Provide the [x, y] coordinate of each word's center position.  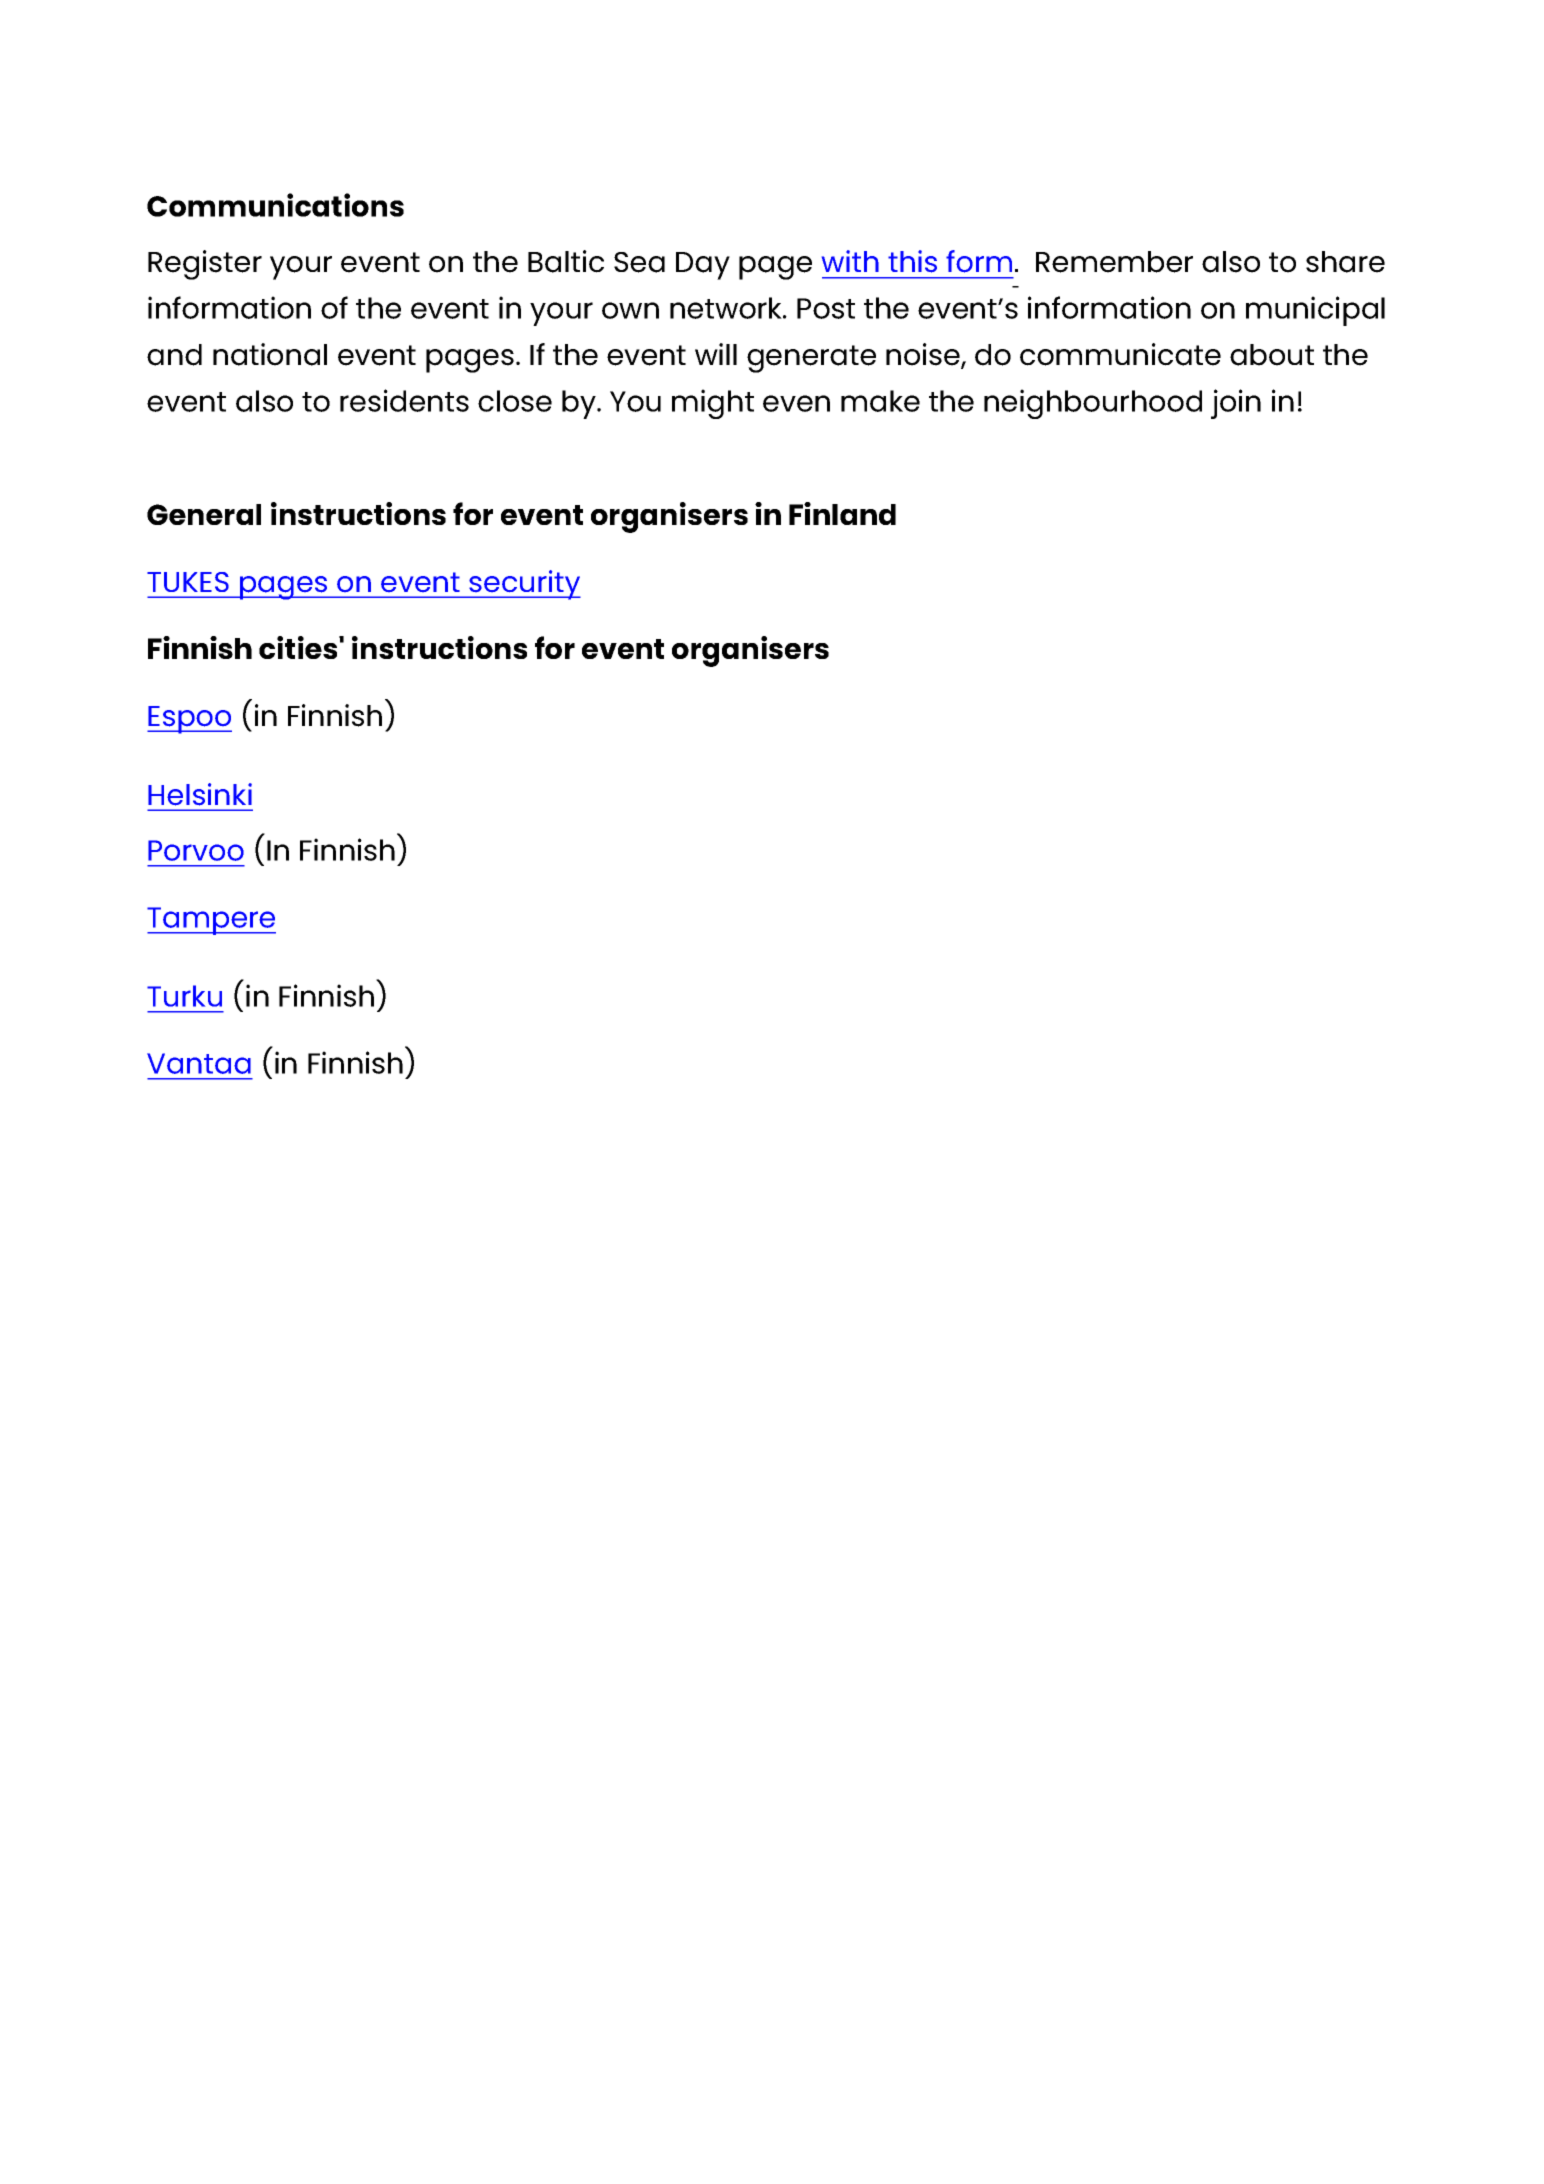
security [524, 585]
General [204, 514]
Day [703, 266]
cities [299, 647]
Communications [275, 205]
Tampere [211, 921]
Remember [1114, 262]
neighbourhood [1093, 404]
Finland [842, 513]
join [1236, 404]
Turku [184, 996]
